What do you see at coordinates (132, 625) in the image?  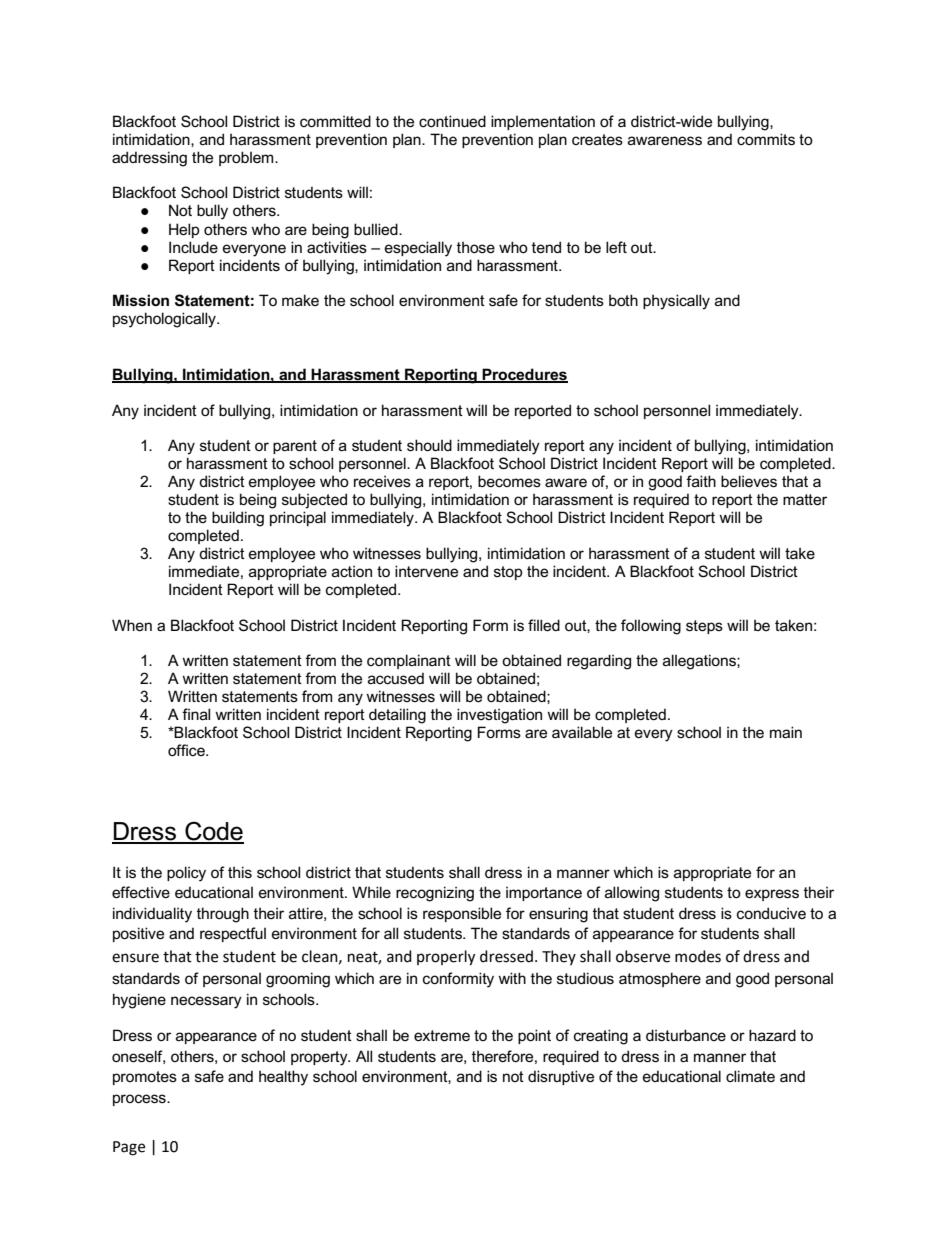 I see `When` at bounding box center [132, 625].
